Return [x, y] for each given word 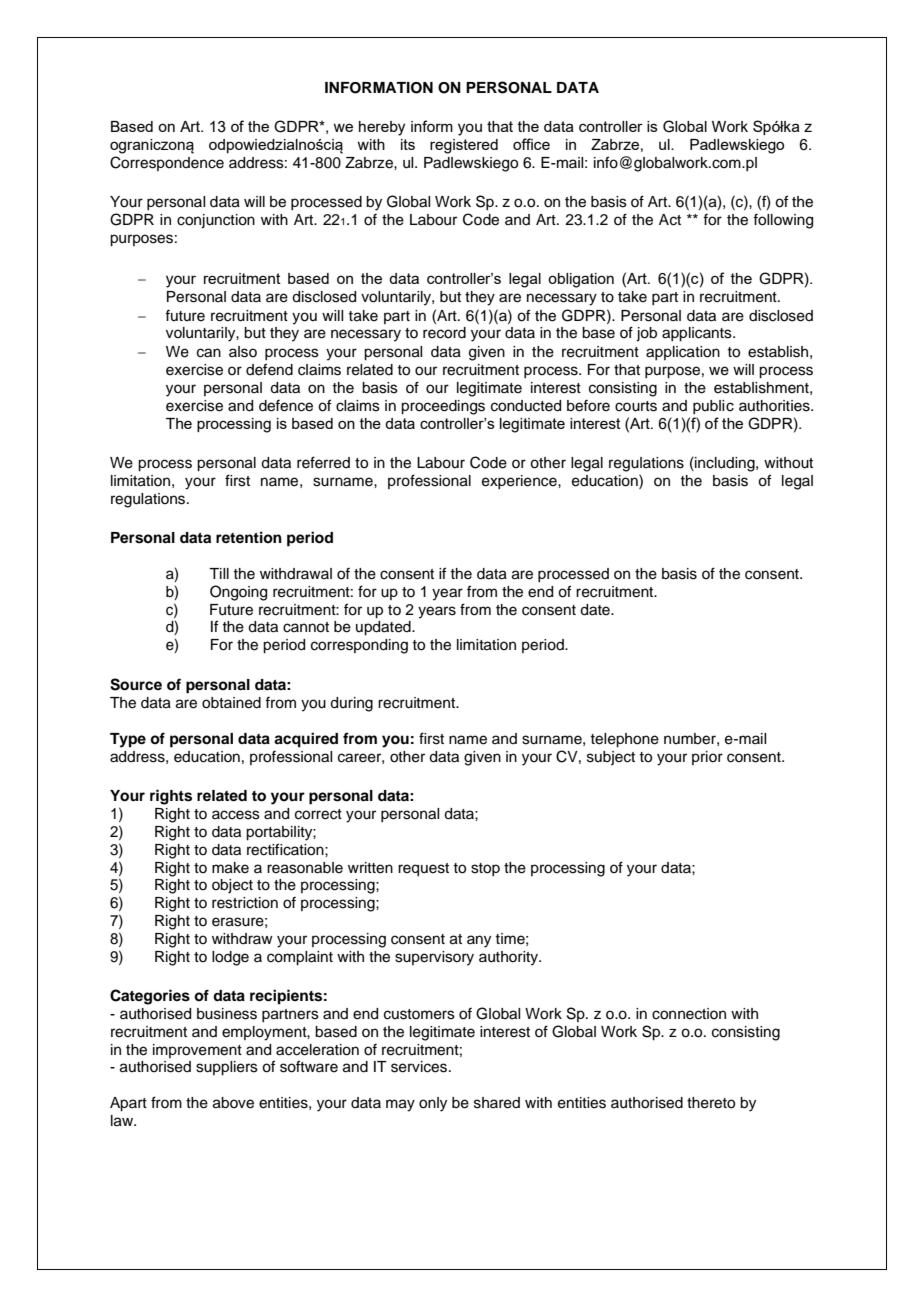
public [713, 407]
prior [707, 758]
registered [464, 146]
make [230, 868]
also [243, 352]
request [423, 870]
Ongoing [238, 593]
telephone [624, 740]
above [233, 1103]
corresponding [359, 646]
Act [670, 220]
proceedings [443, 407]
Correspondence [167, 163]
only [433, 1104]
